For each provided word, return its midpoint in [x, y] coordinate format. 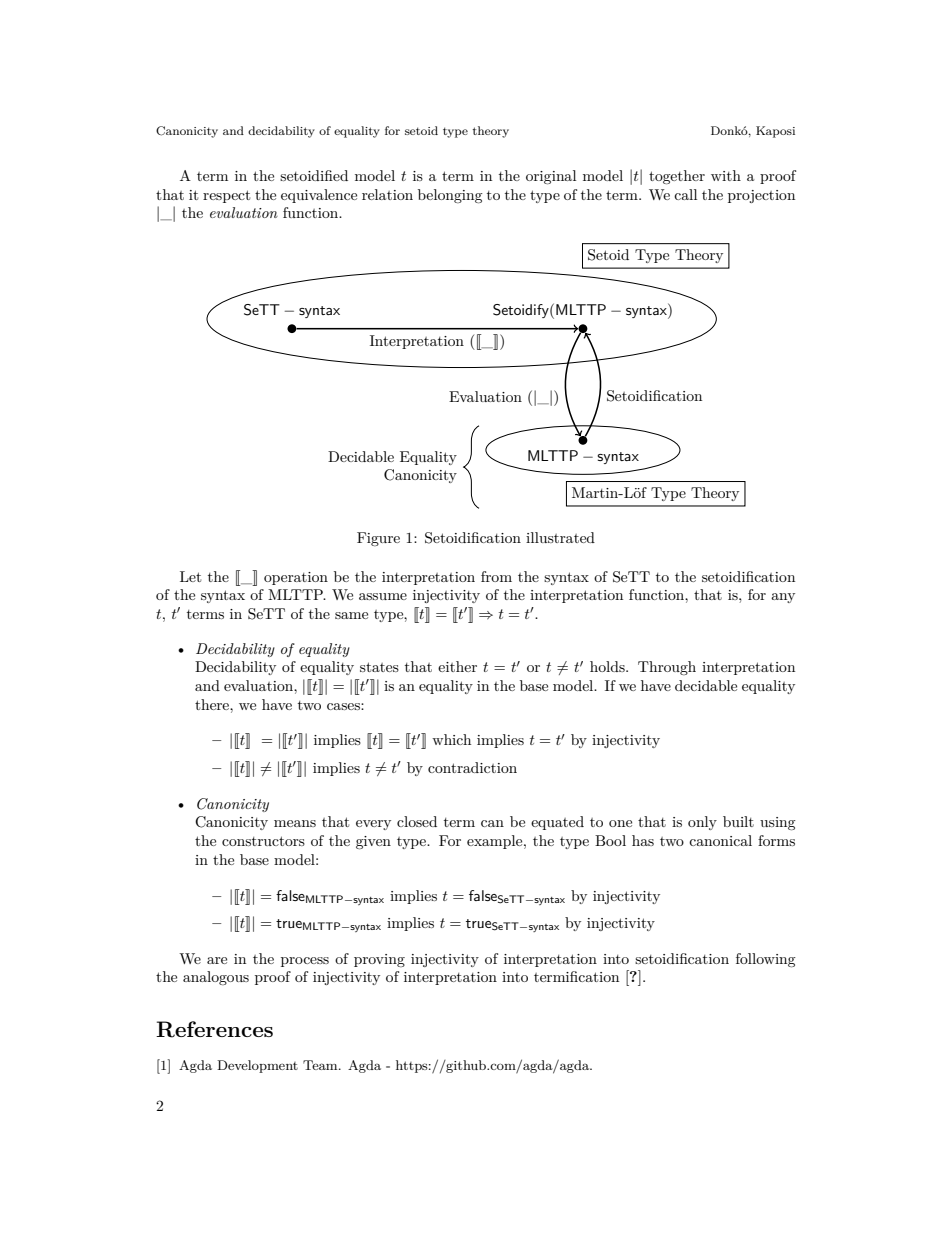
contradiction [472, 767]
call [685, 194]
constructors [263, 841]
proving [379, 960]
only [702, 823]
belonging [450, 196]
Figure [378, 539]
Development [257, 1066]
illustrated [560, 537]
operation [296, 578]
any [783, 598]
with [726, 175]
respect [226, 196]
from [496, 576]
